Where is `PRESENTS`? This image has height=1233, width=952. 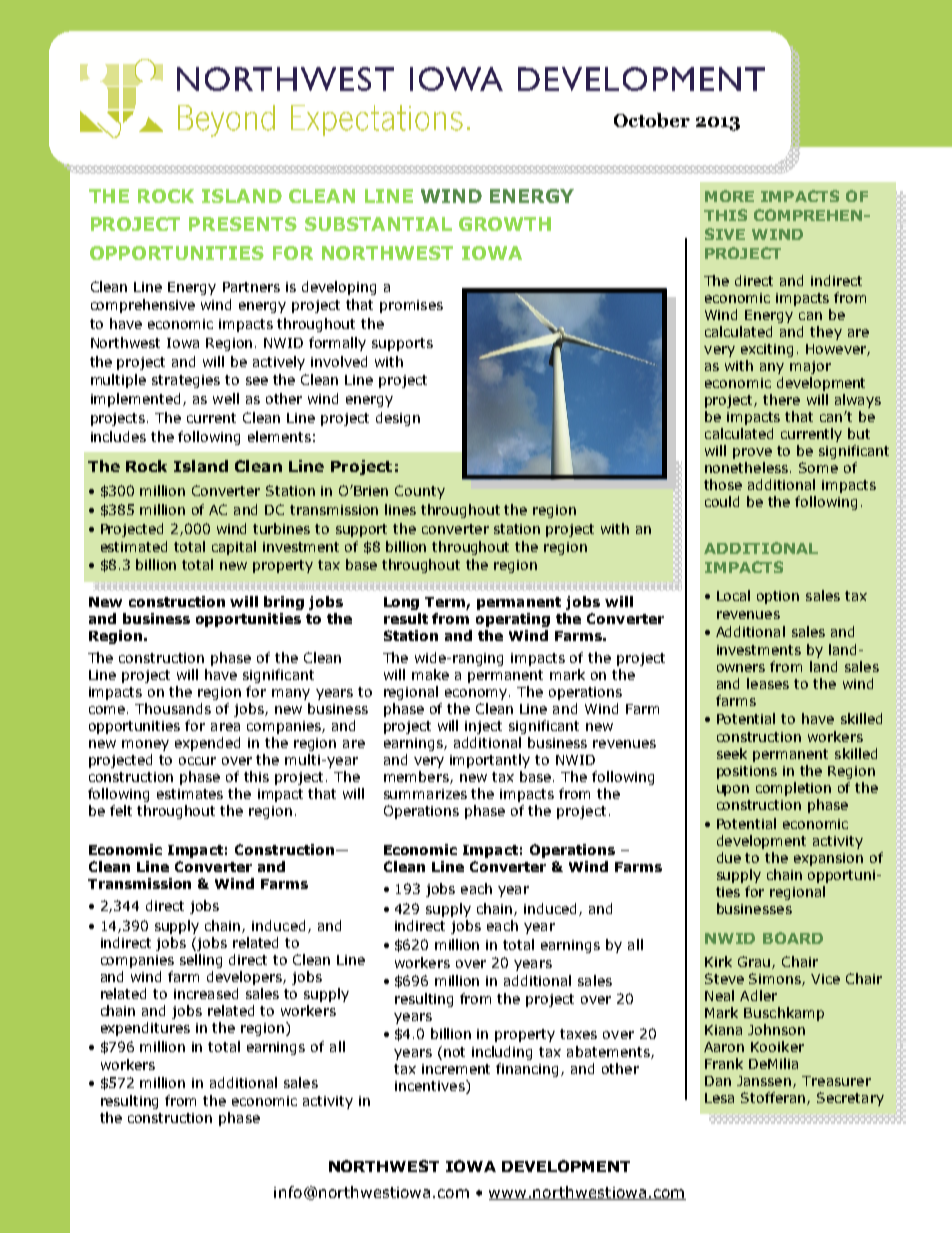 PRESENTS is located at coordinates (243, 224).
